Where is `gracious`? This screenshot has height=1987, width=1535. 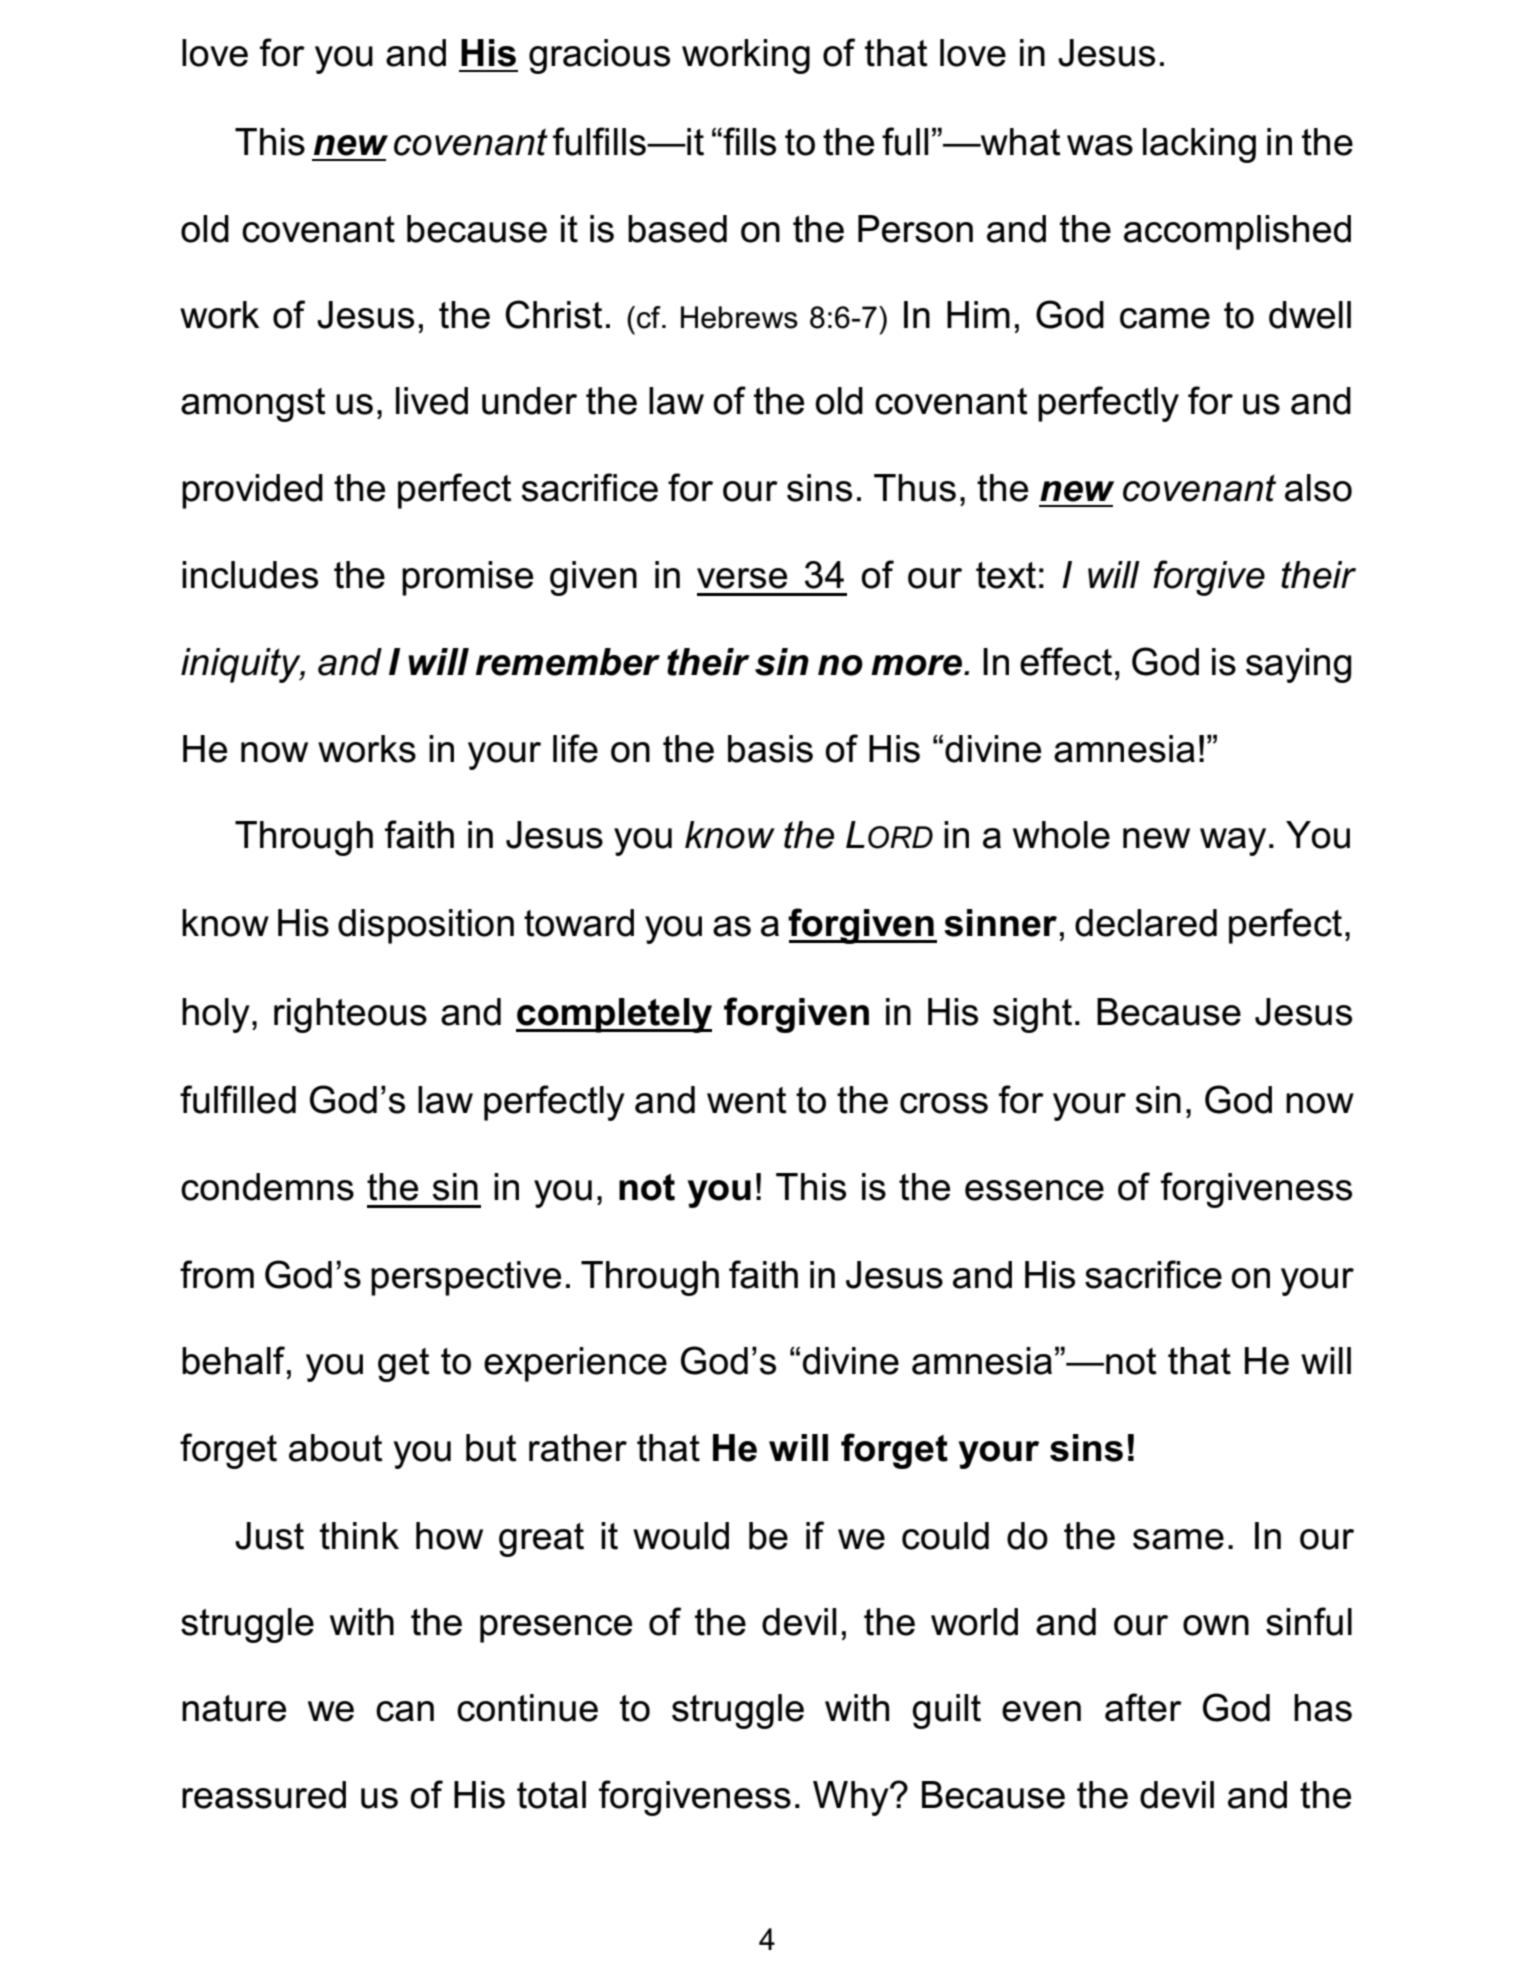
gracious is located at coordinates (599, 56).
